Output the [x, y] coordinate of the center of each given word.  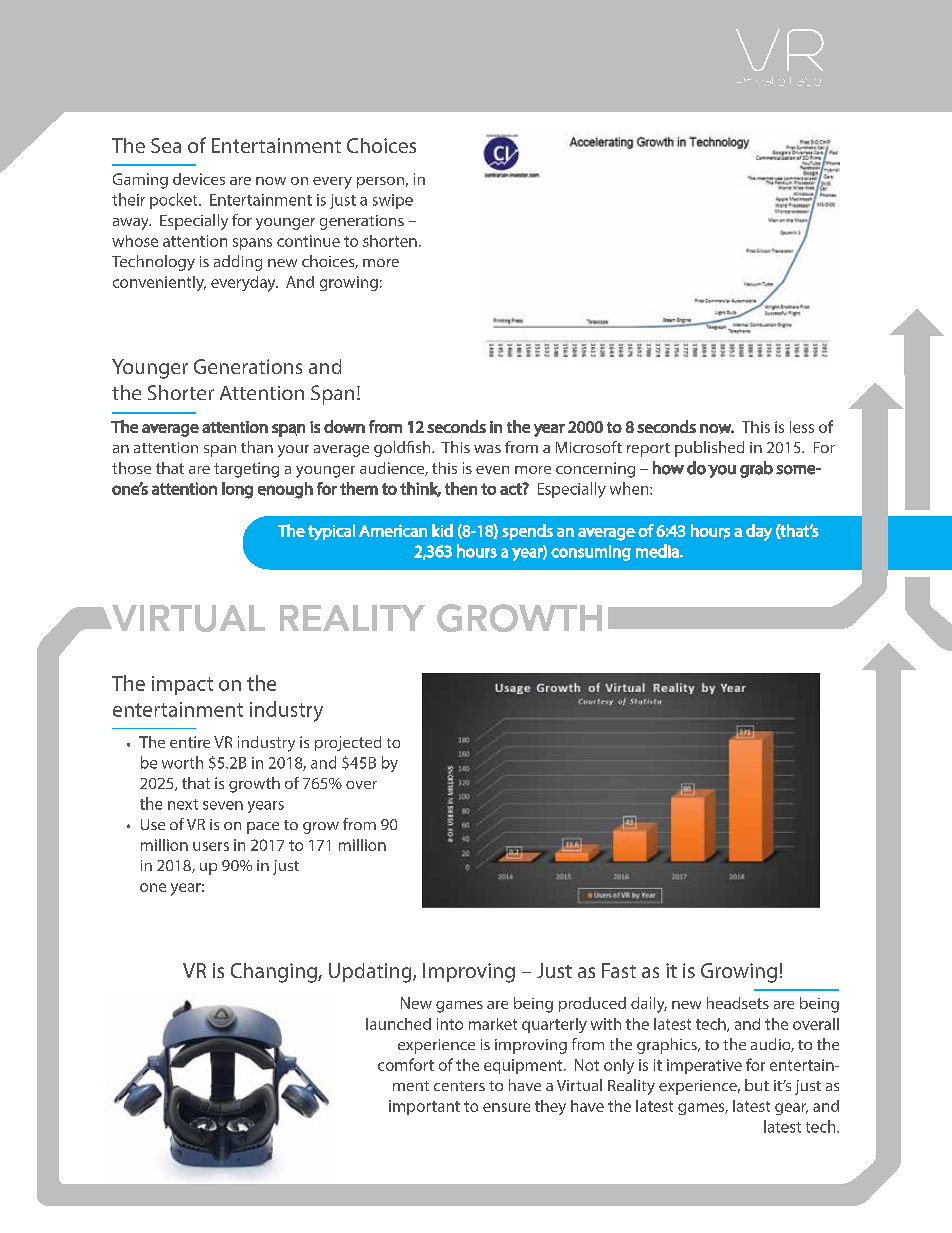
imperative [704, 1066]
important [424, 1107]
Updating [371, 973]
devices [199, 179]
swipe [393, 201]
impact [182, 685]
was [487, 449]
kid [442, 530]
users [211, 846]
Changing [275, 973]
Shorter [181, 392]
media [658, 551]
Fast [619, 970]
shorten [390, 241]
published [709, 449]
